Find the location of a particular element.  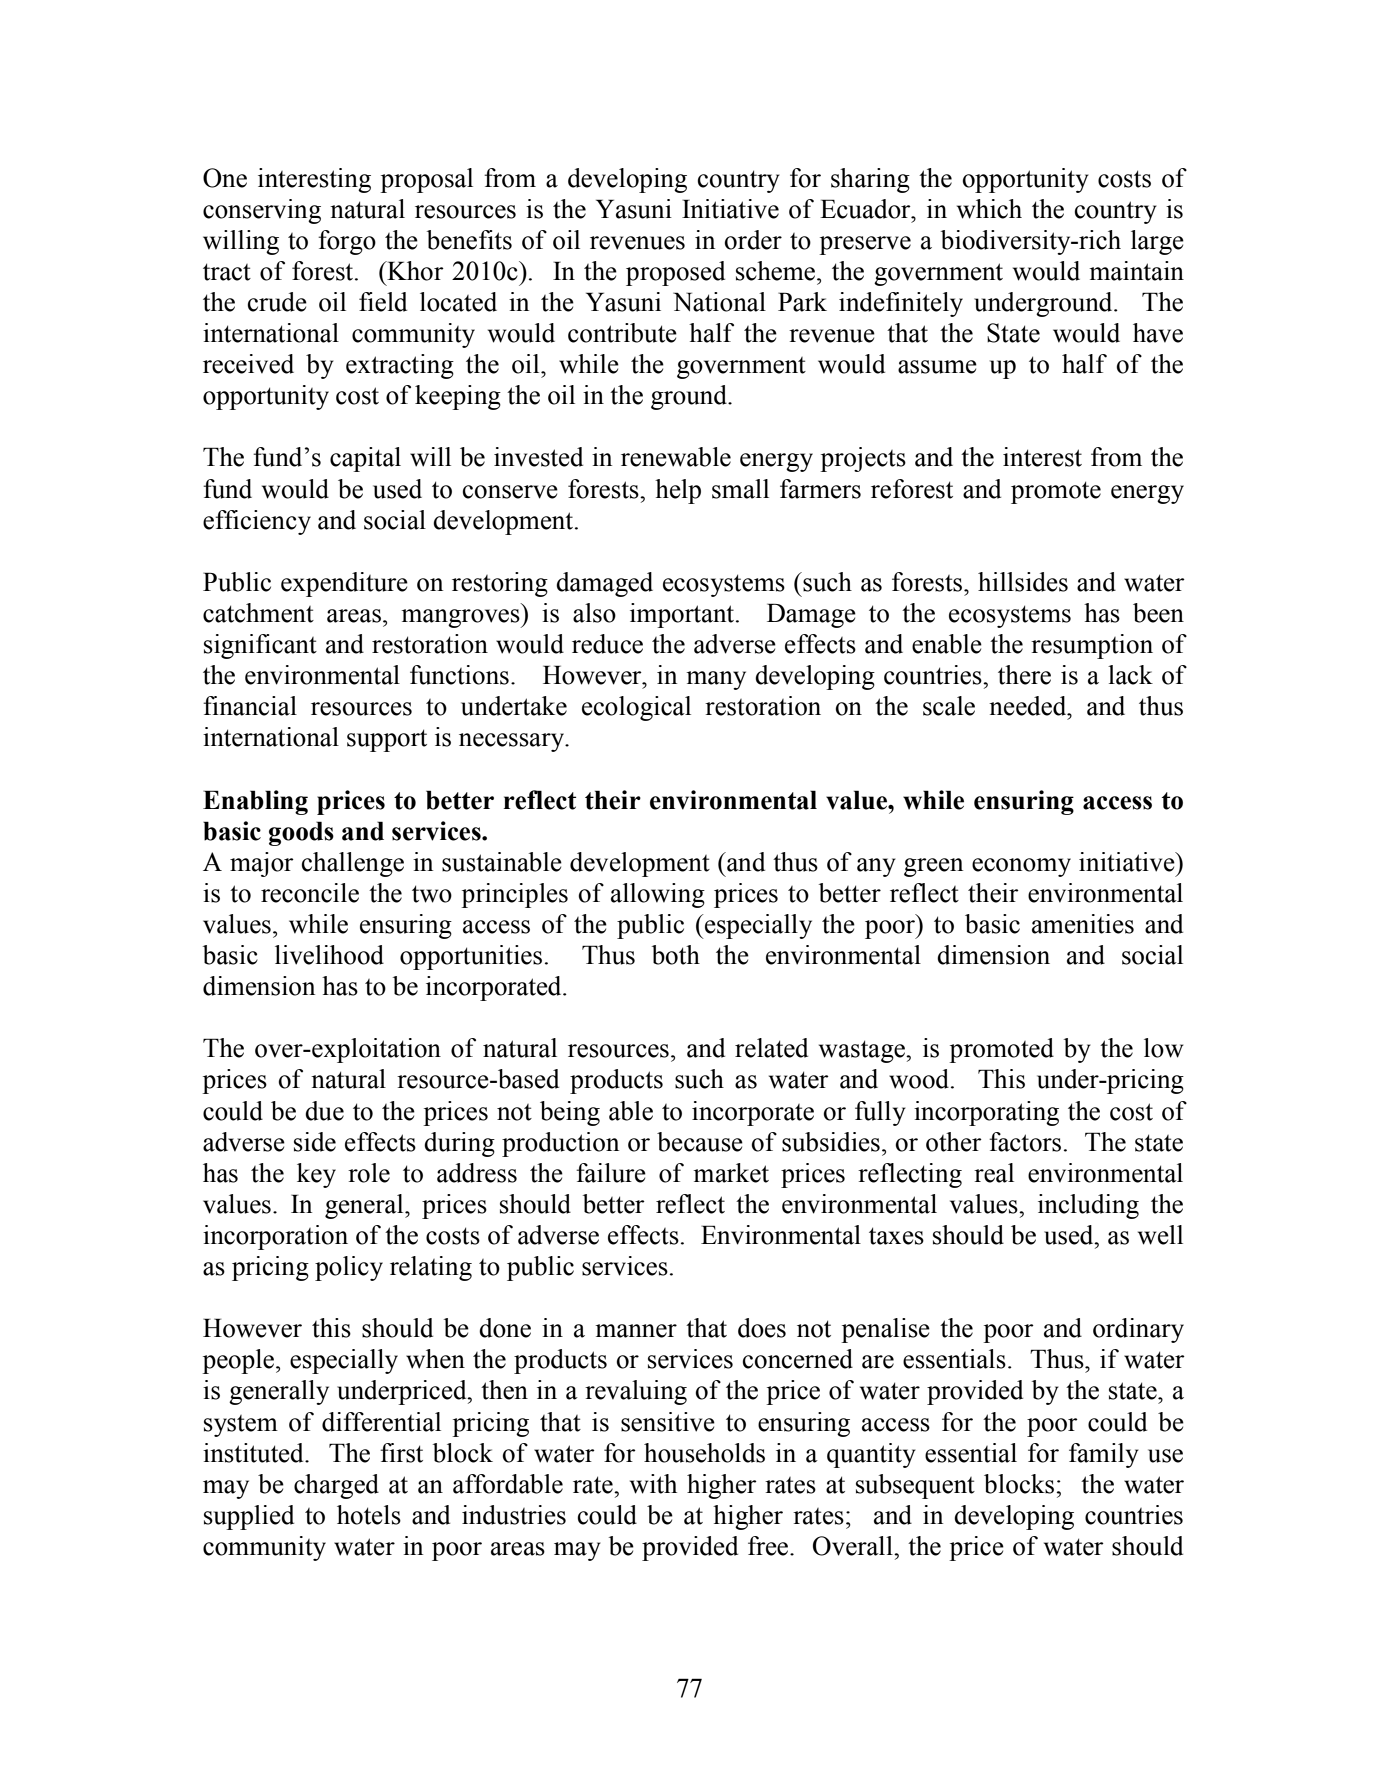

order is located at coordinates (753, 240).
